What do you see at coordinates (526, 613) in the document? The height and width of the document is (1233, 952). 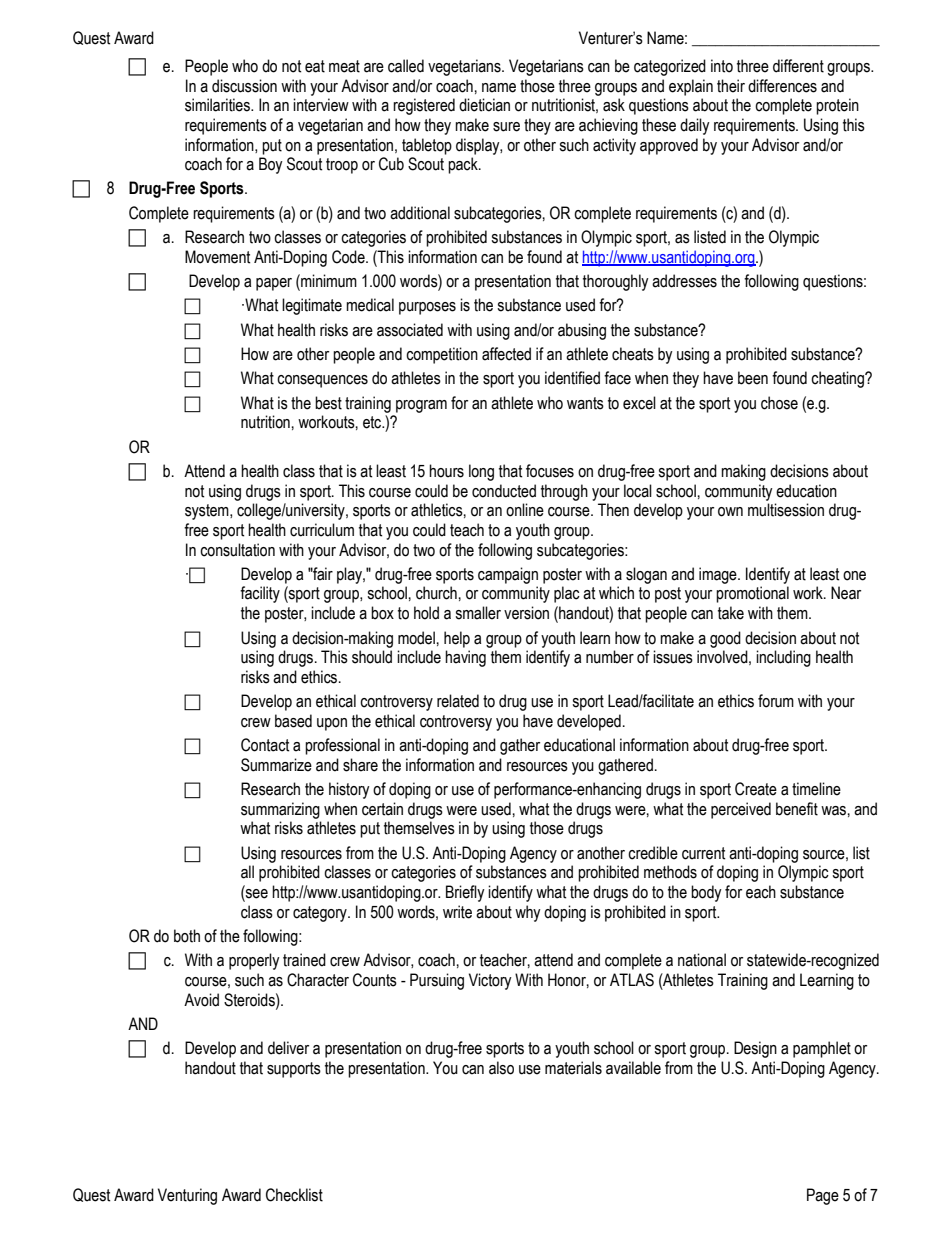 I see `version` at bounding box center [526, 613].
